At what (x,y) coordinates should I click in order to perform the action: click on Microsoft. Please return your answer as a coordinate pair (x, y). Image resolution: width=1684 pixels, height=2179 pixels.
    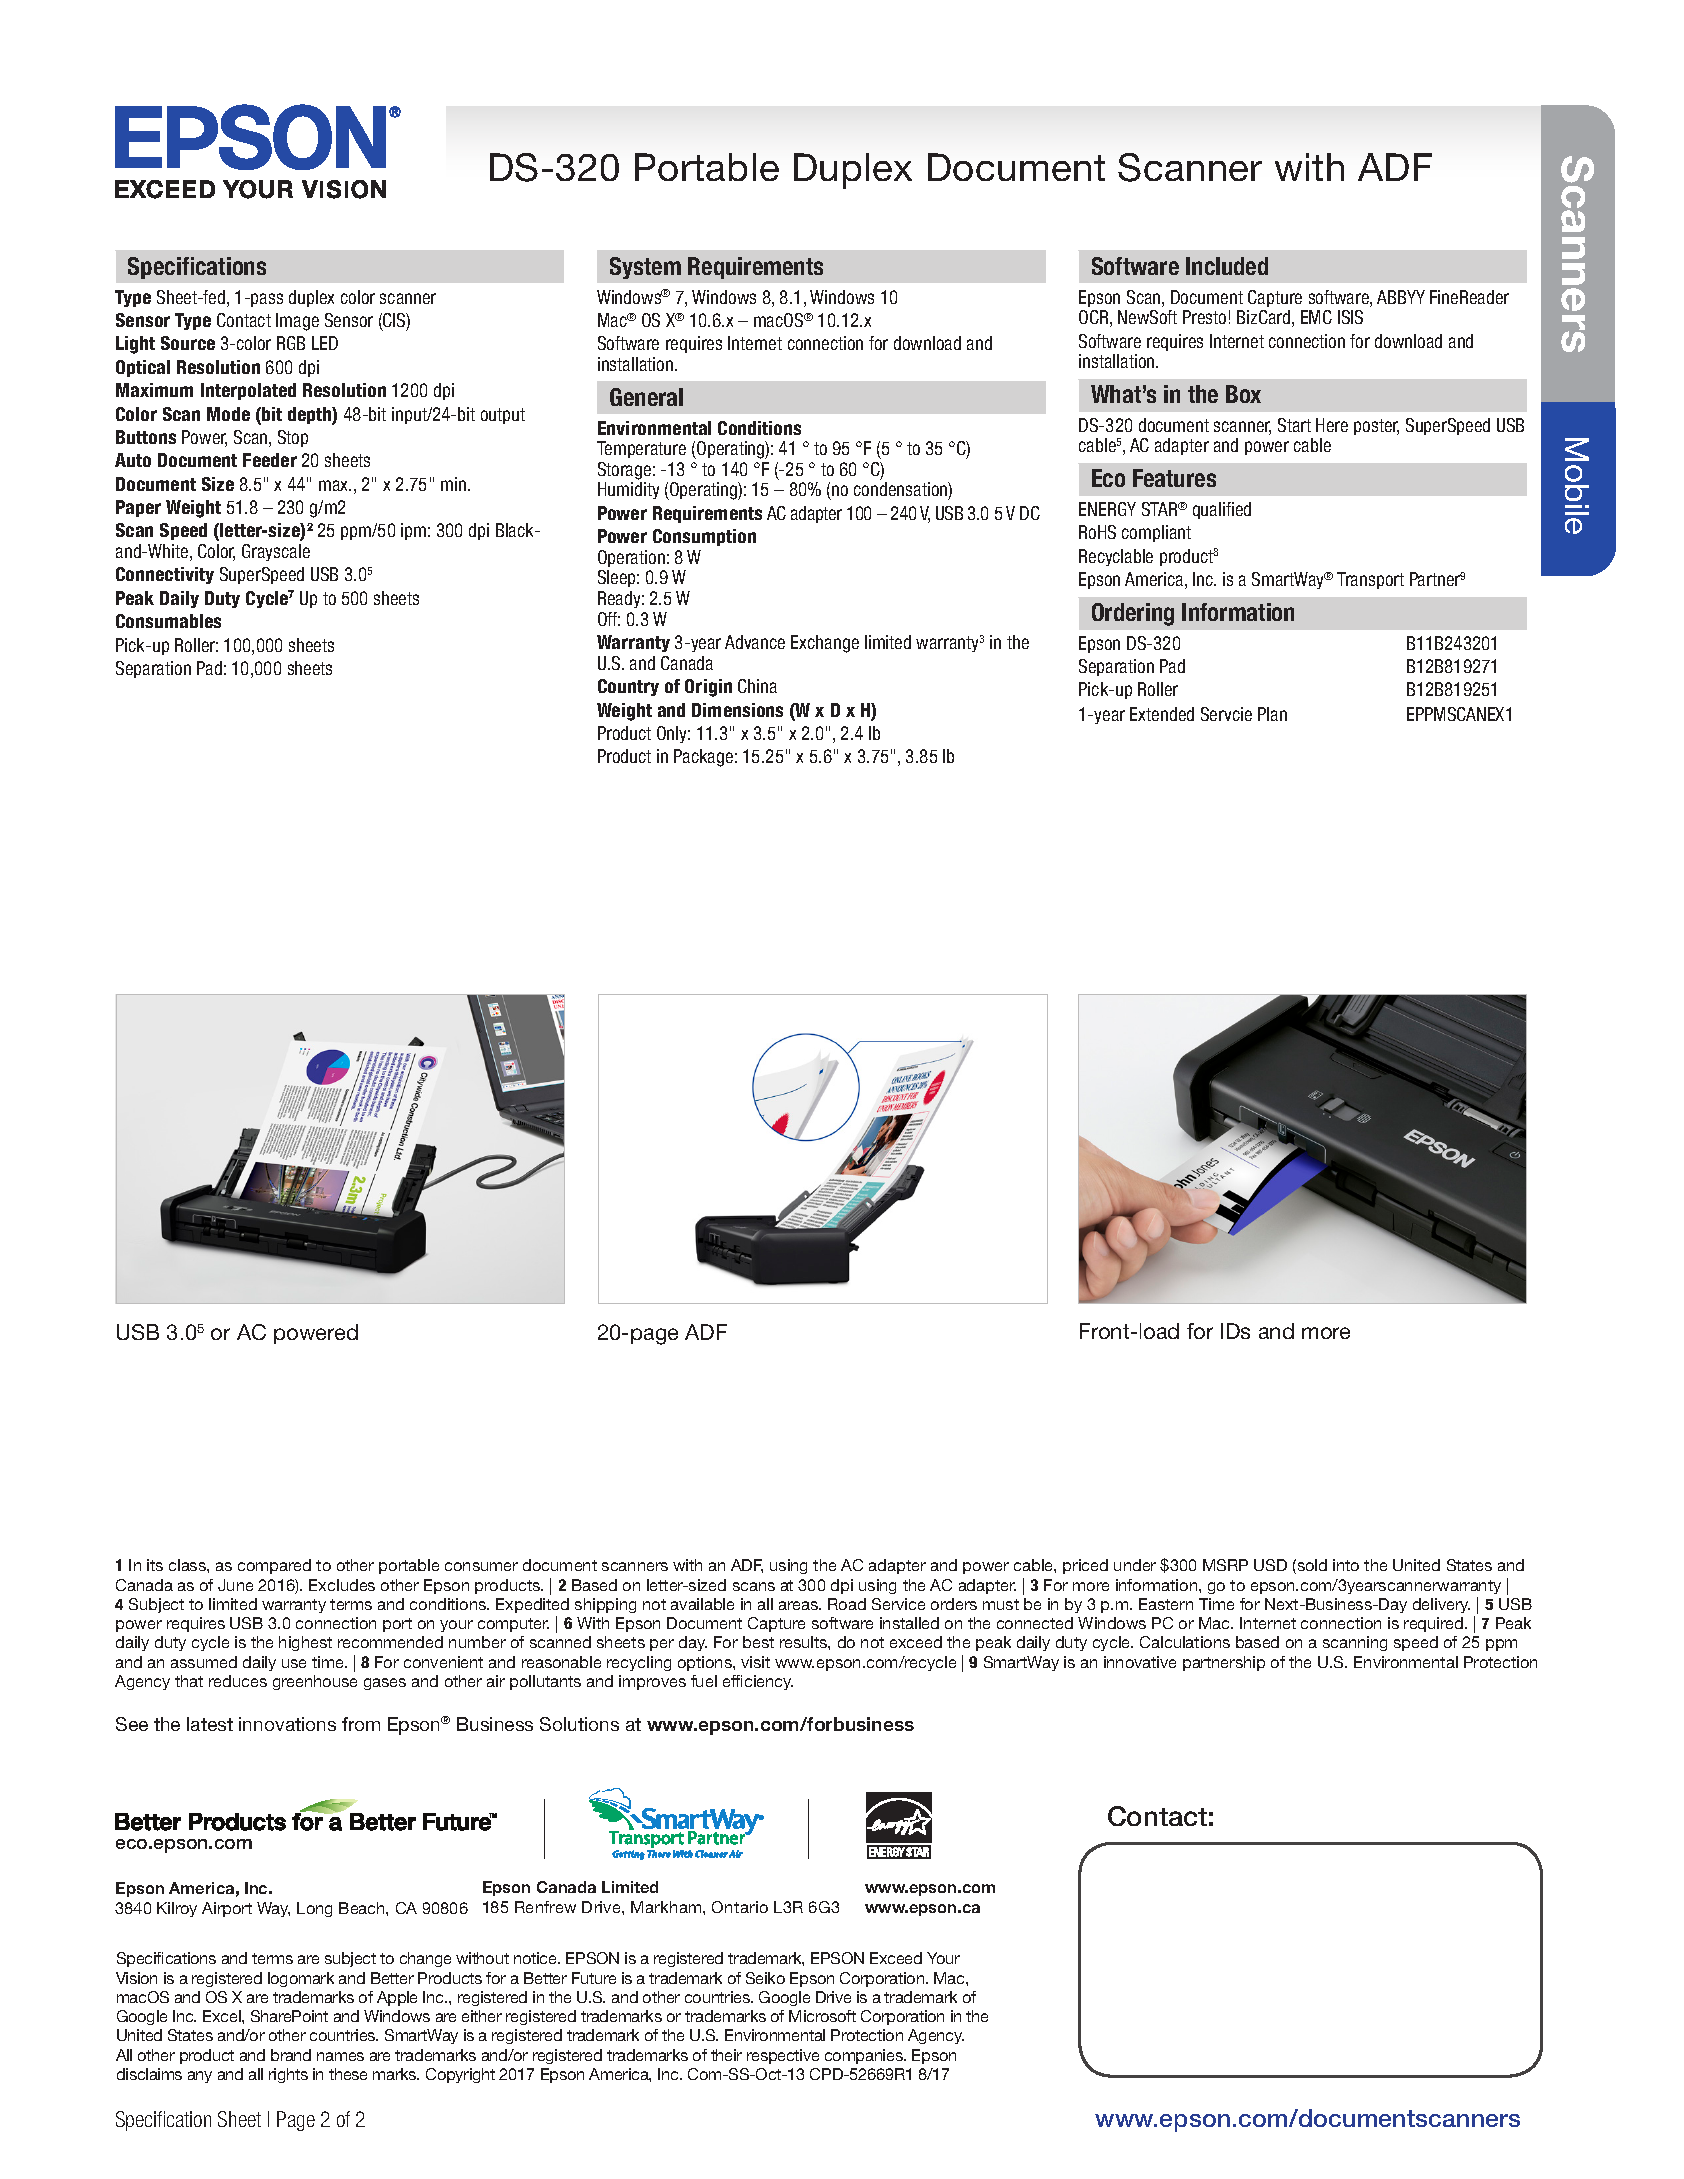
    Looking at the image, I should click on (822, 2016).
